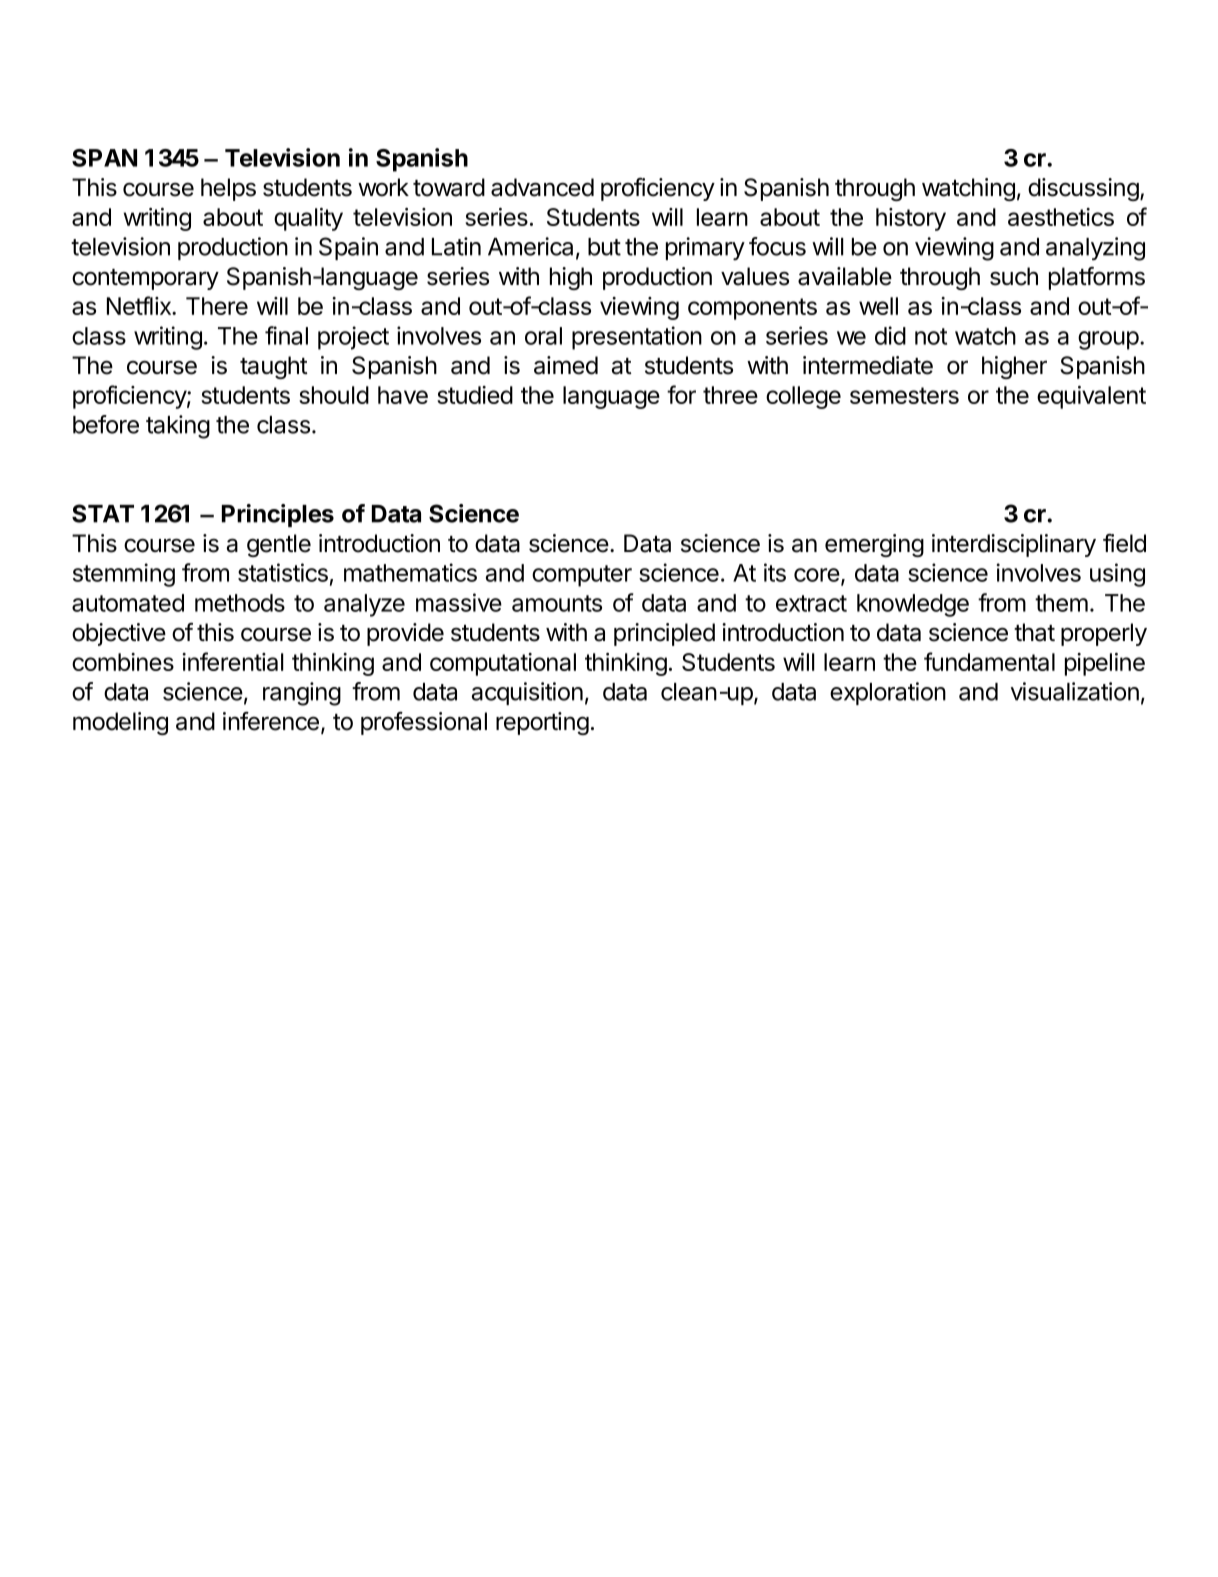 This screenshot has width=1218, height=1577. I want to click on helps, so click(228, 189).
